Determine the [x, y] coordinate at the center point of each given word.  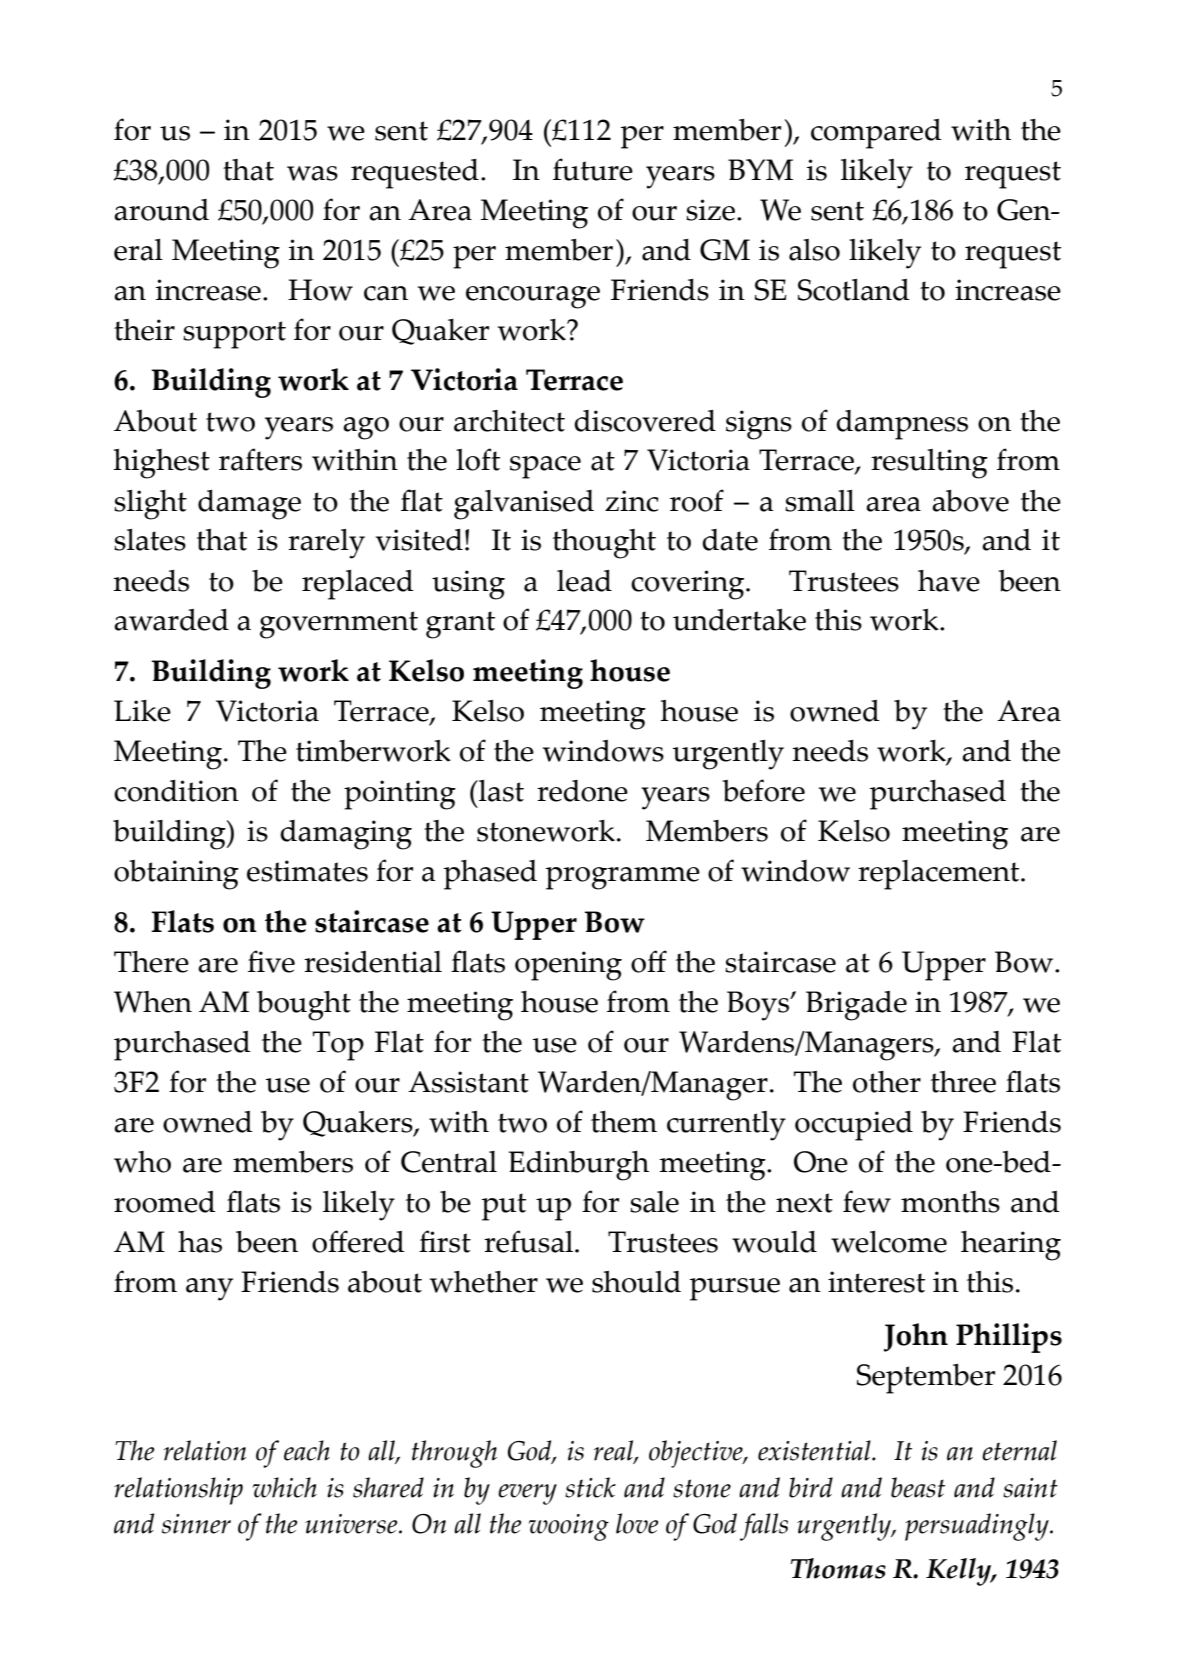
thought [604, 544]
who [142, 1162]
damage [249, 505]
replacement [940, 875]
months [950, 1202]
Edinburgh [578, 1166]
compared [876, 134]
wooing [569, 1527]
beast [918, 1487]
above [970, 501]
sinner [196, 1524]
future [593, 169]
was [312, 173]
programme [623, 878]
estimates [307, 871]
